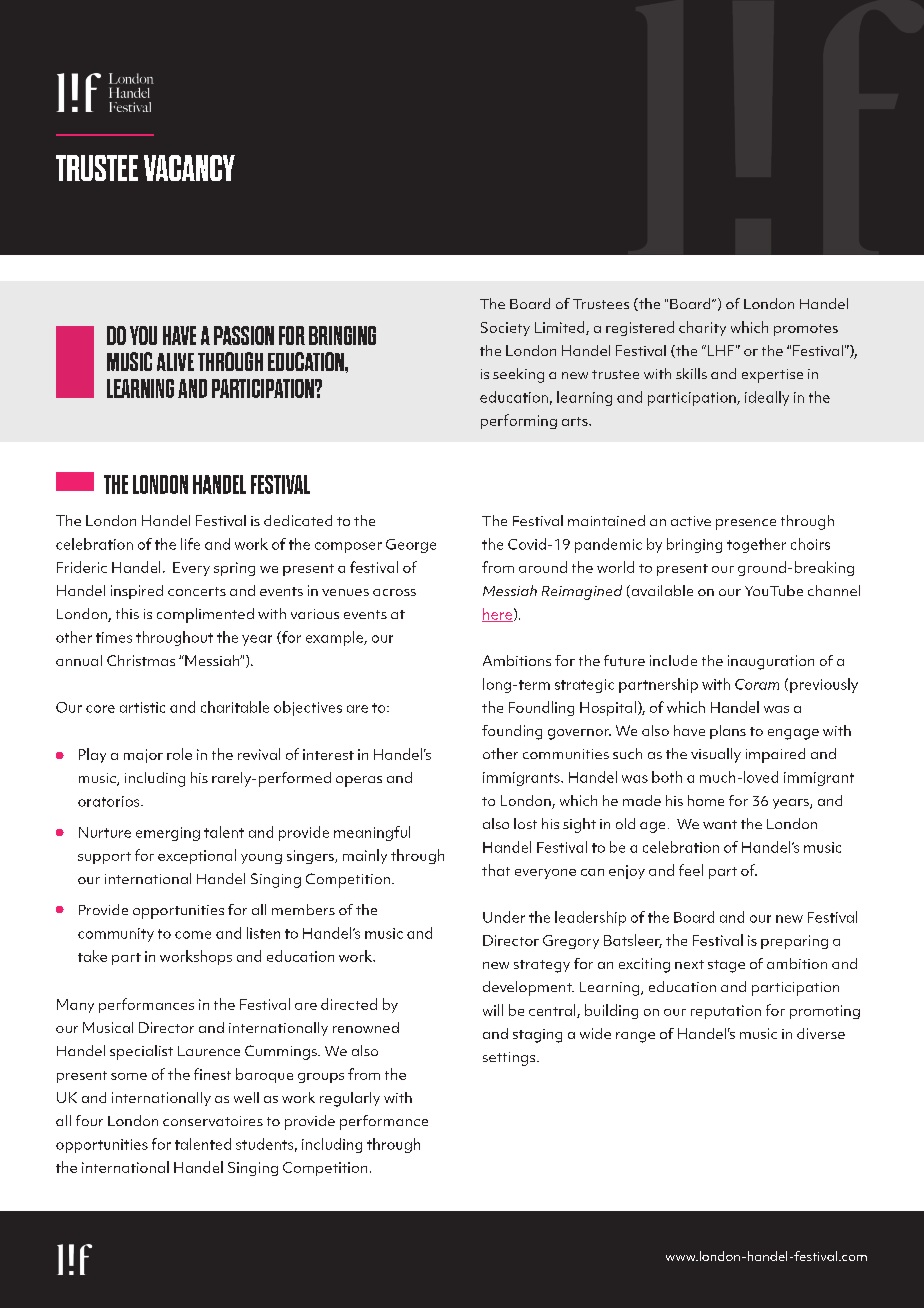 This page has height=1308, width=924. What do you see at coordinates (141, 660) in the page?
I see `Christmas` at bounding box center [141, 660].
